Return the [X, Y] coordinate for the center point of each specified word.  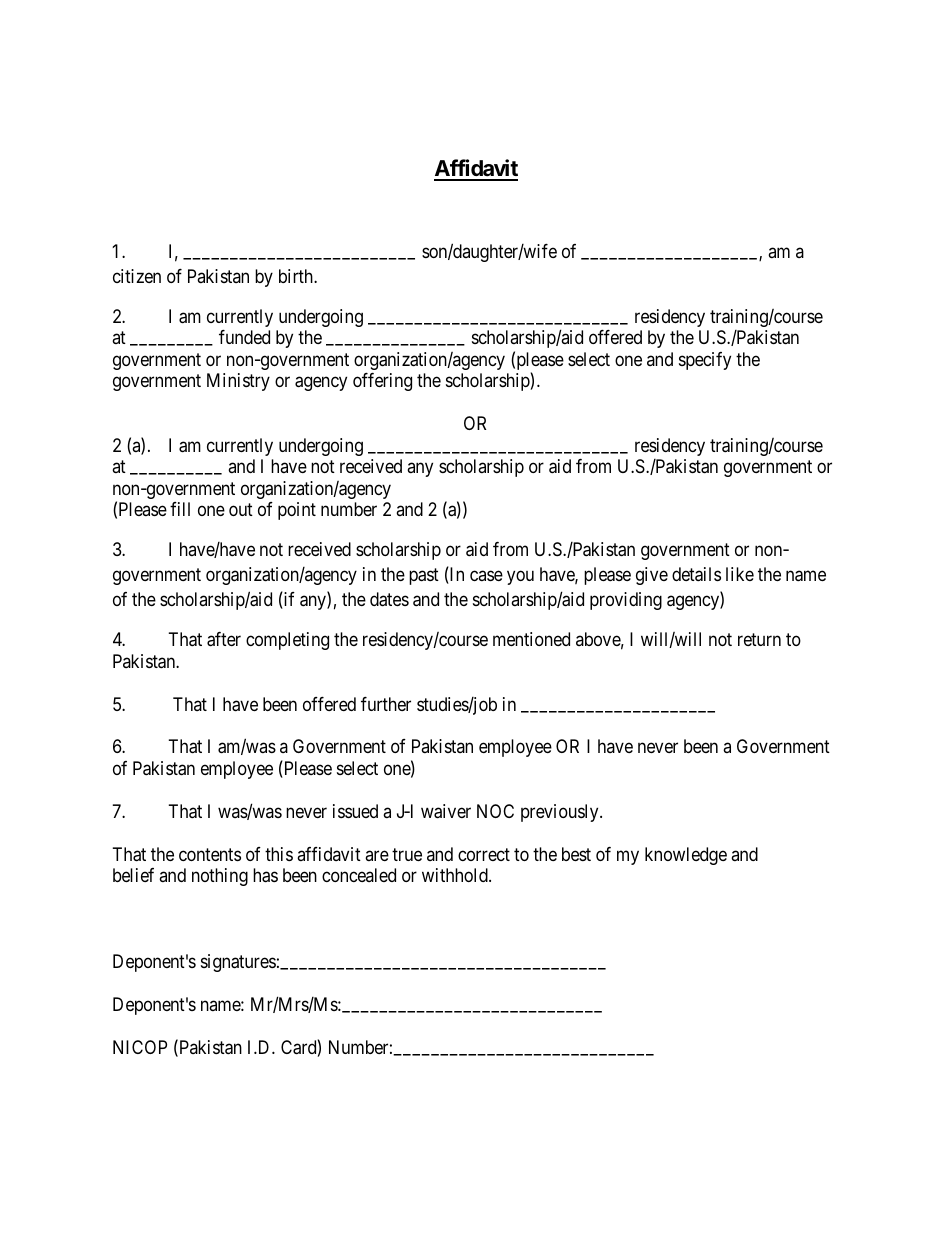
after [224, 639]
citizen [137, 276]
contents [210, 854]
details [696, 574]
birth [297, 276]
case [486, 576]
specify [705, 361]
